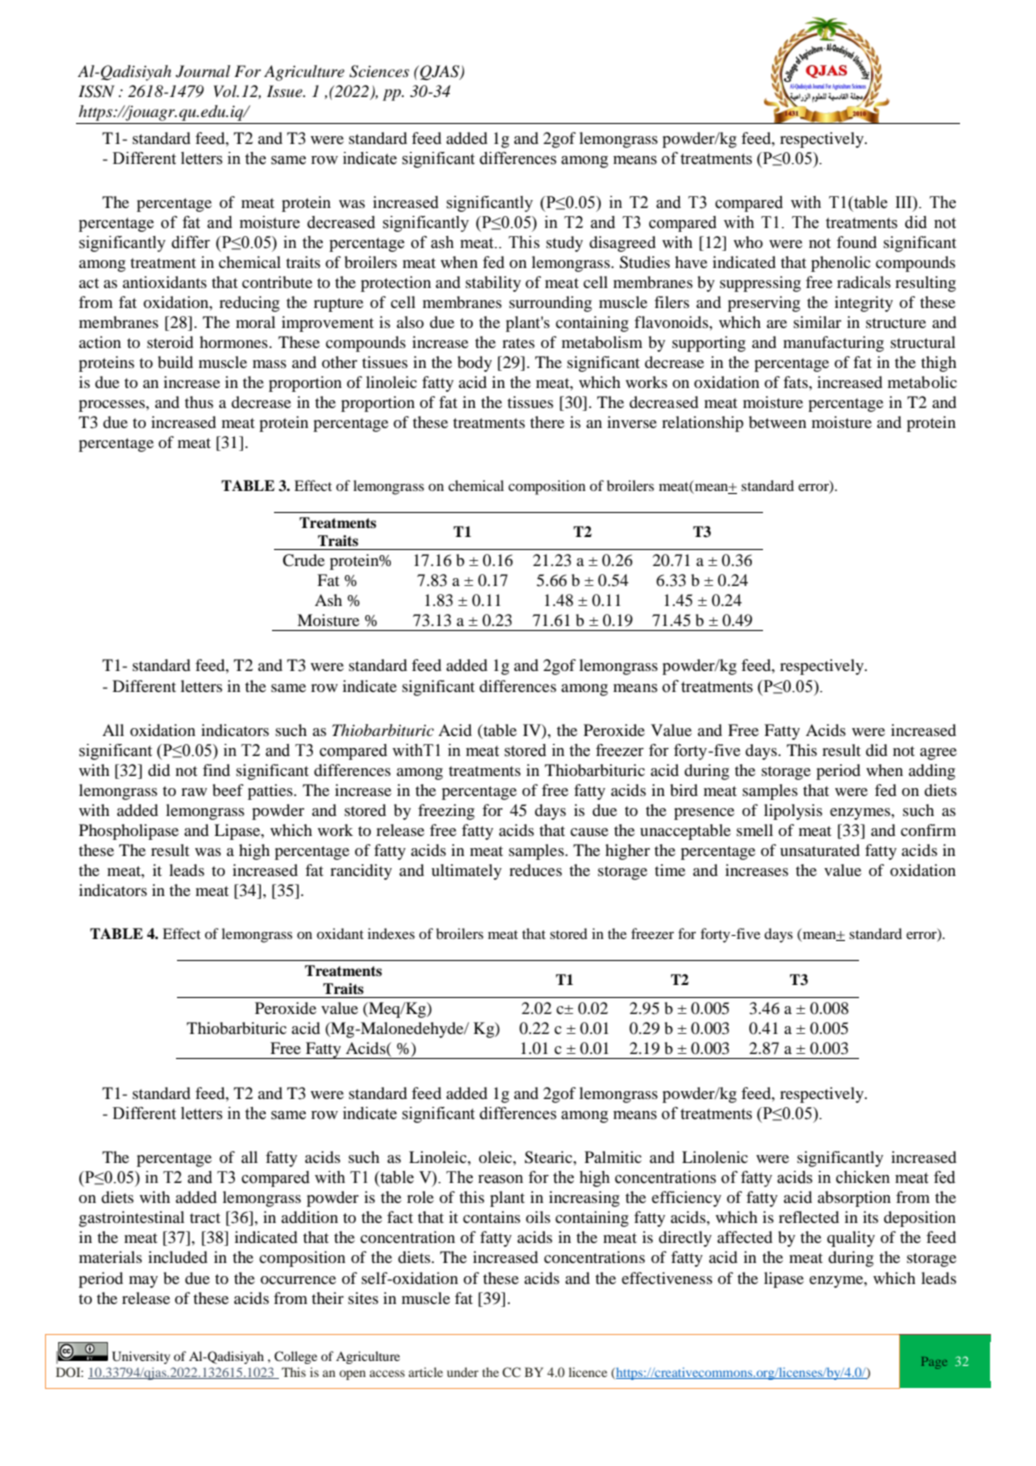  What do you see at coordinates (304, 560) in the page?
I see `Crude` at bounding box center [304, 560].
